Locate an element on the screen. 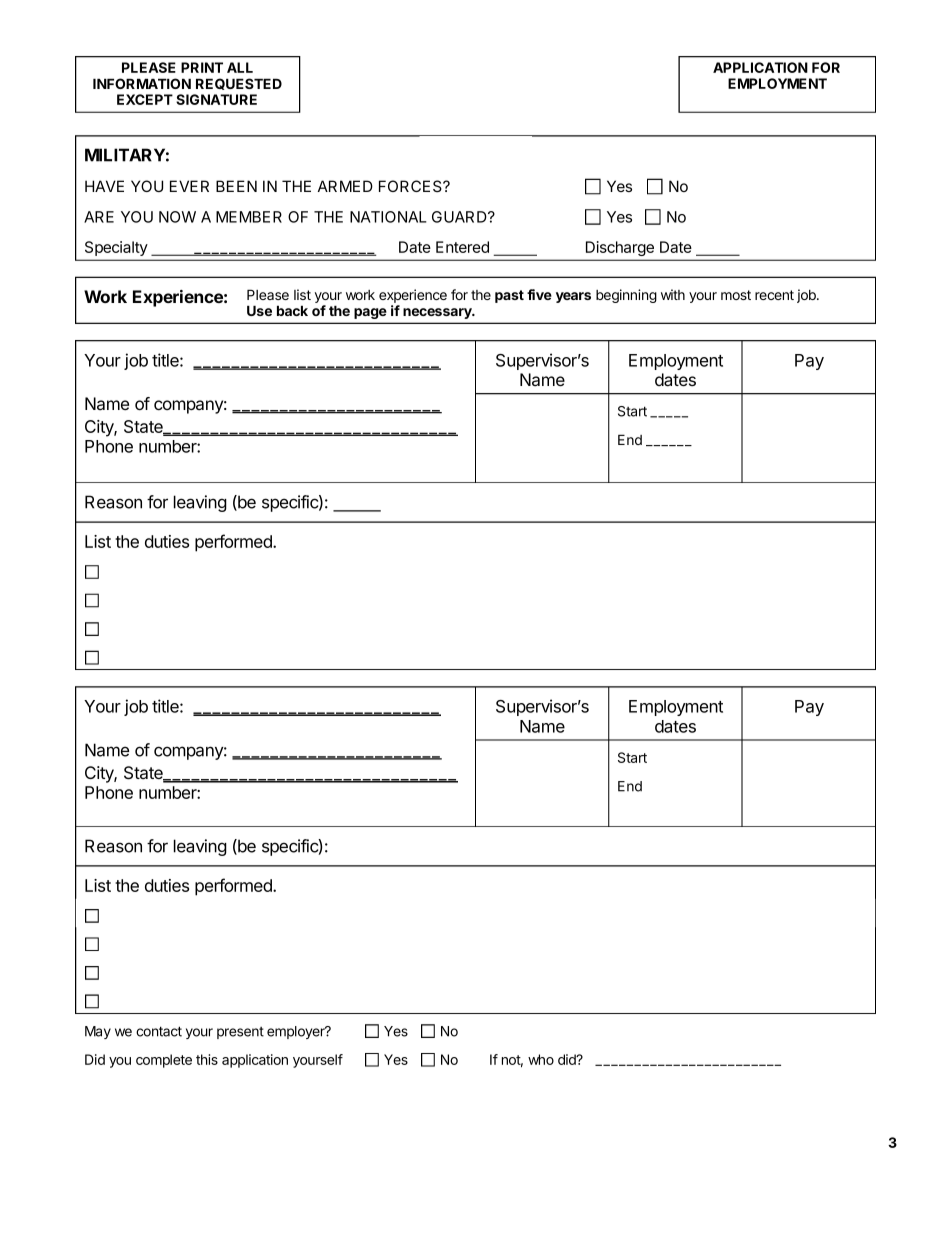 The width and height of the screenshot is (952, 1233). most is located at coordinates (736, 295).
